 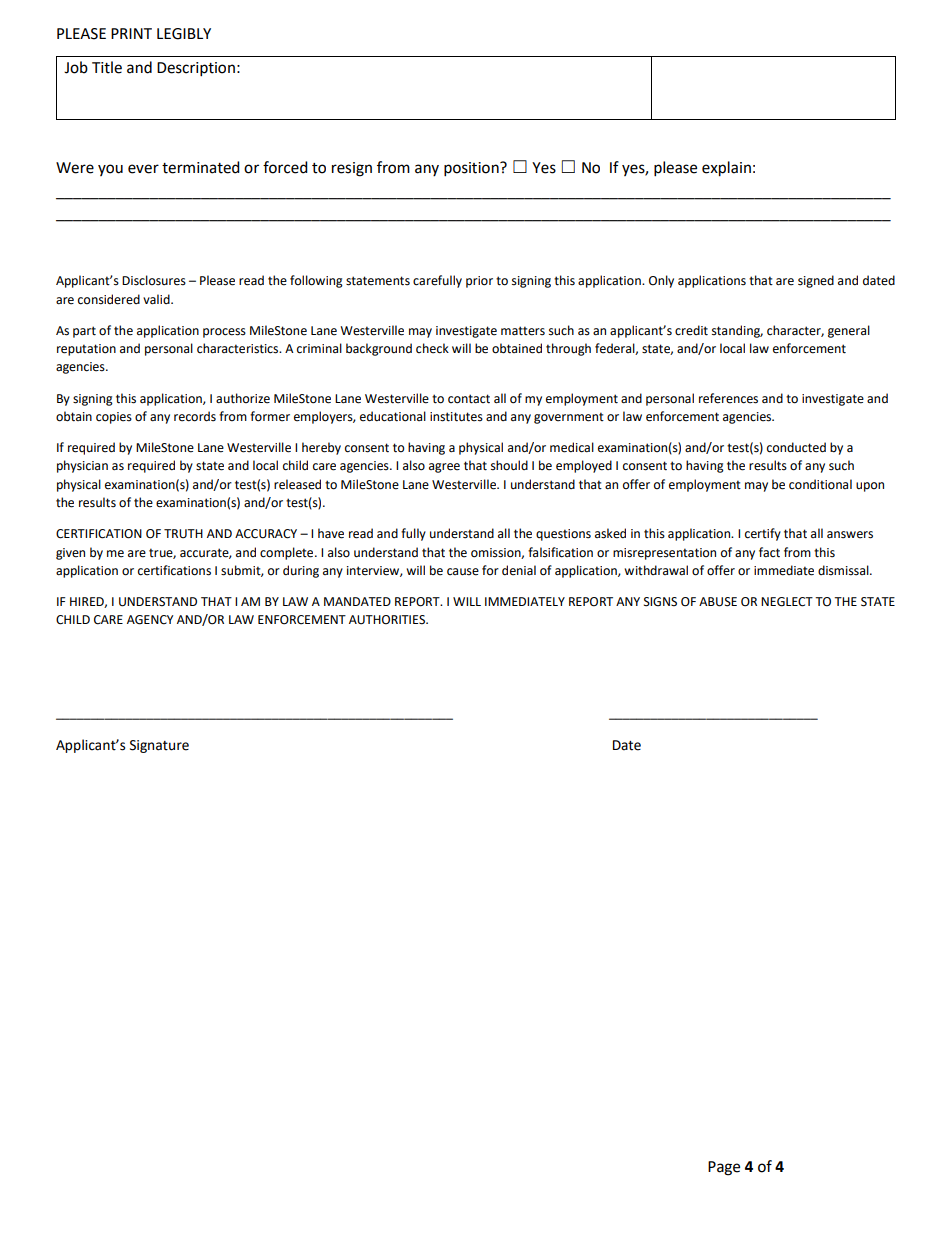 I want to click on Description, so click(x=196, y=69).
